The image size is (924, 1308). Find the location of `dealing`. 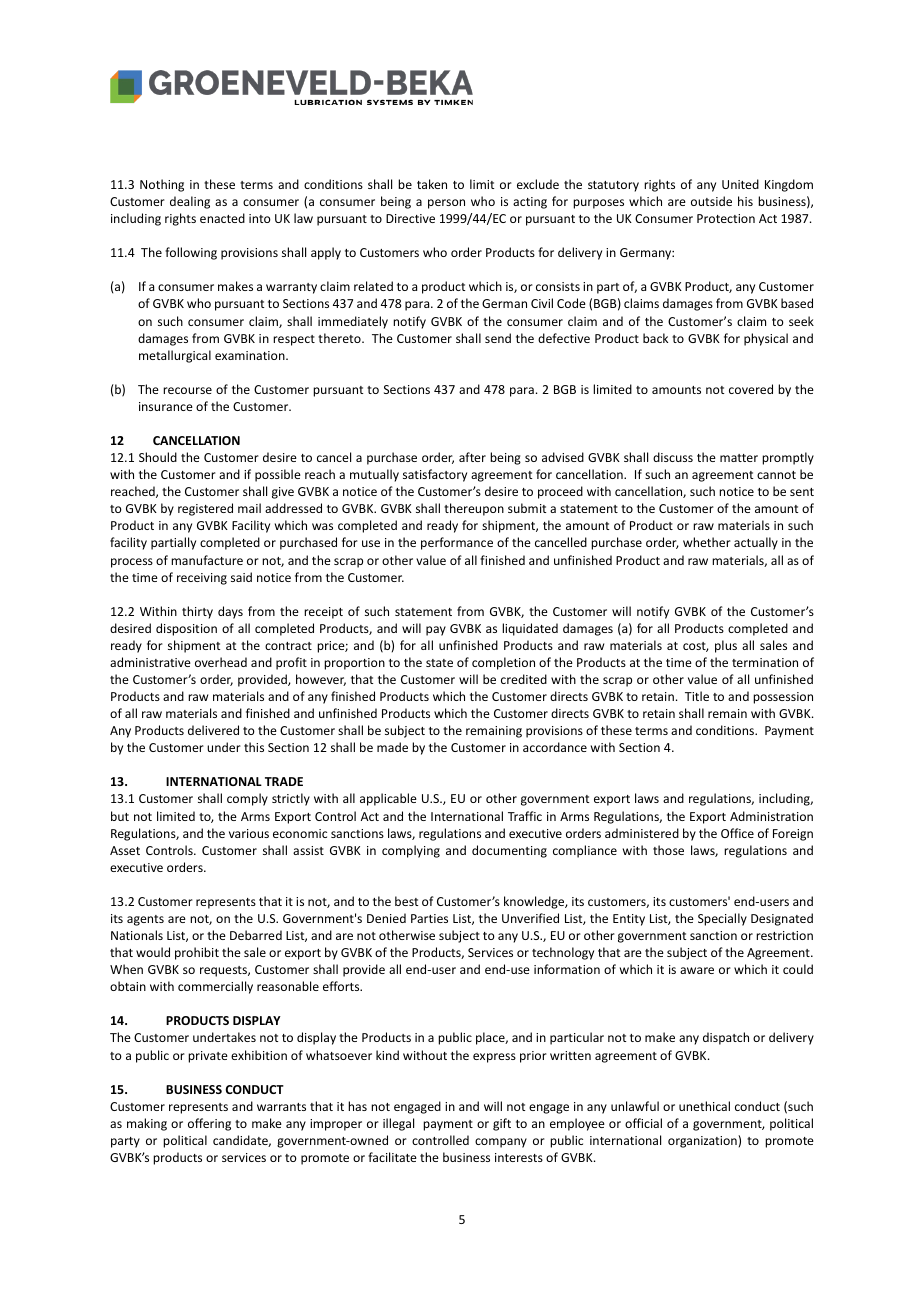

dealing is located at coordinates (190, 202).
